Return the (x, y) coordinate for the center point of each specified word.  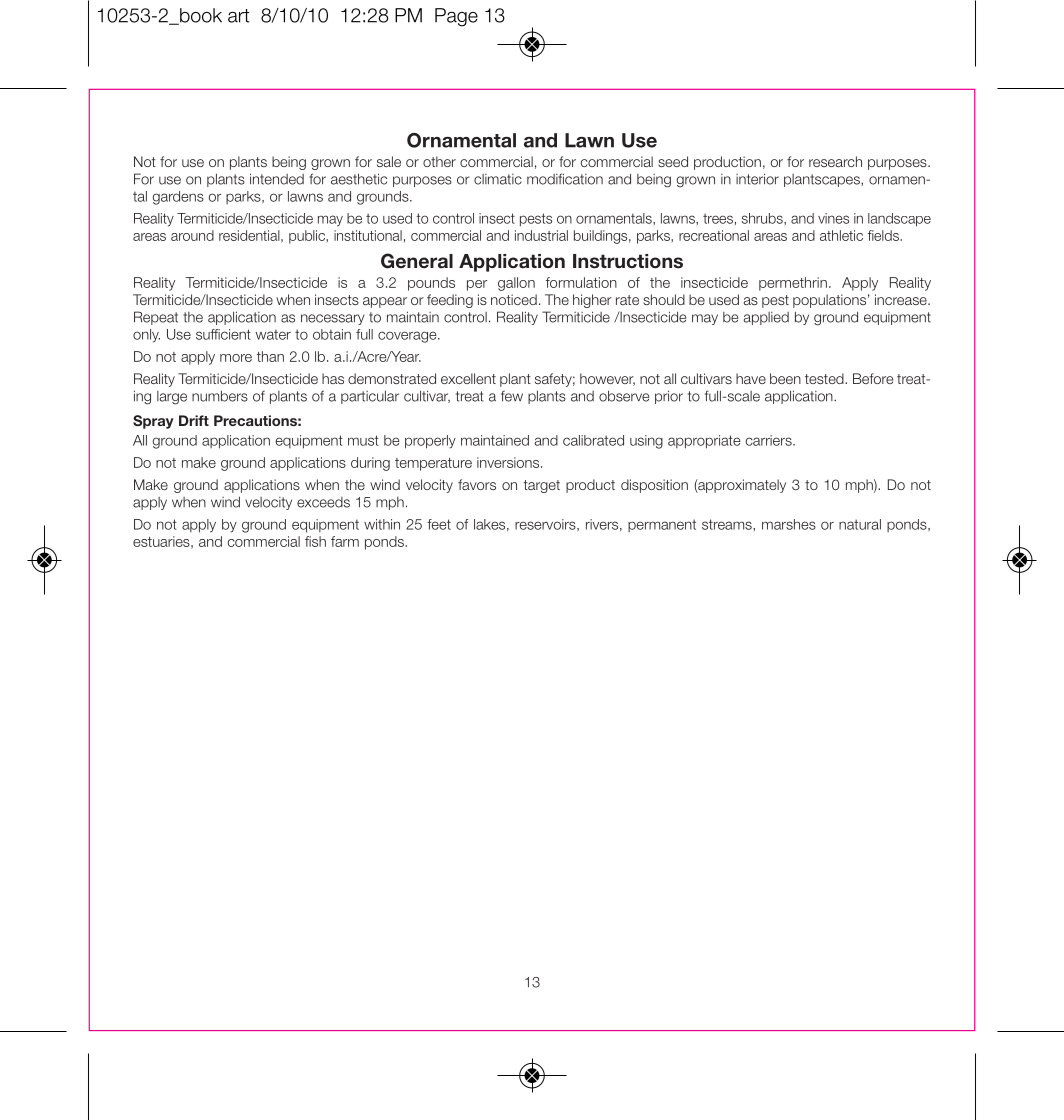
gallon (516, 284)
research (835, 161)
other (439, 161)
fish (315, 541)
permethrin (793, 284)
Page (456, 17)
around (192, 235)
